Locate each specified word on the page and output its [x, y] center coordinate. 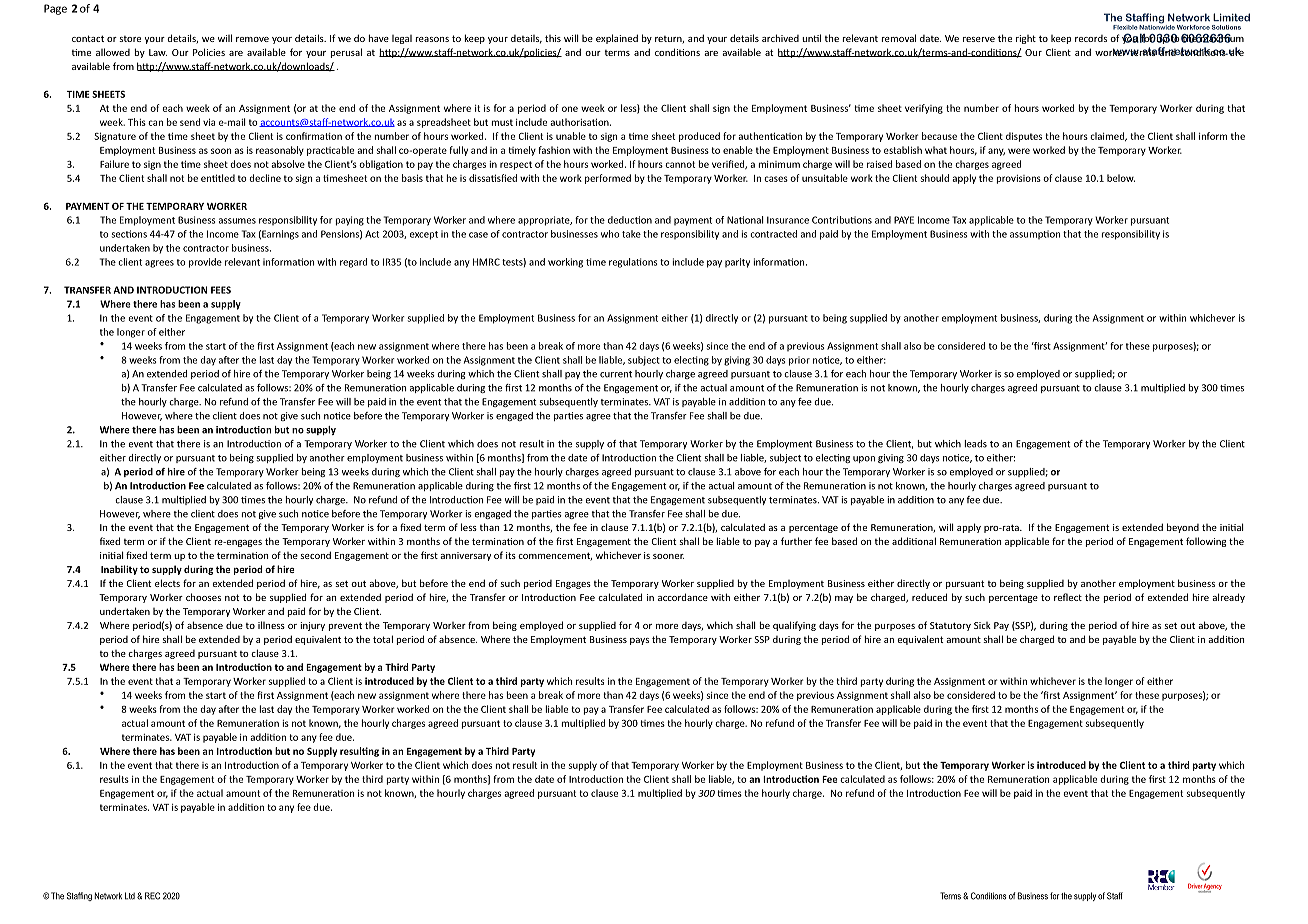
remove [252, 39]
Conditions [989, 896]
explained [617, 39]
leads [976, 444]
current [616, 374]
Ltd [130, 896]
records [1091, 38]
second [315, 555]
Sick [982, 625]
